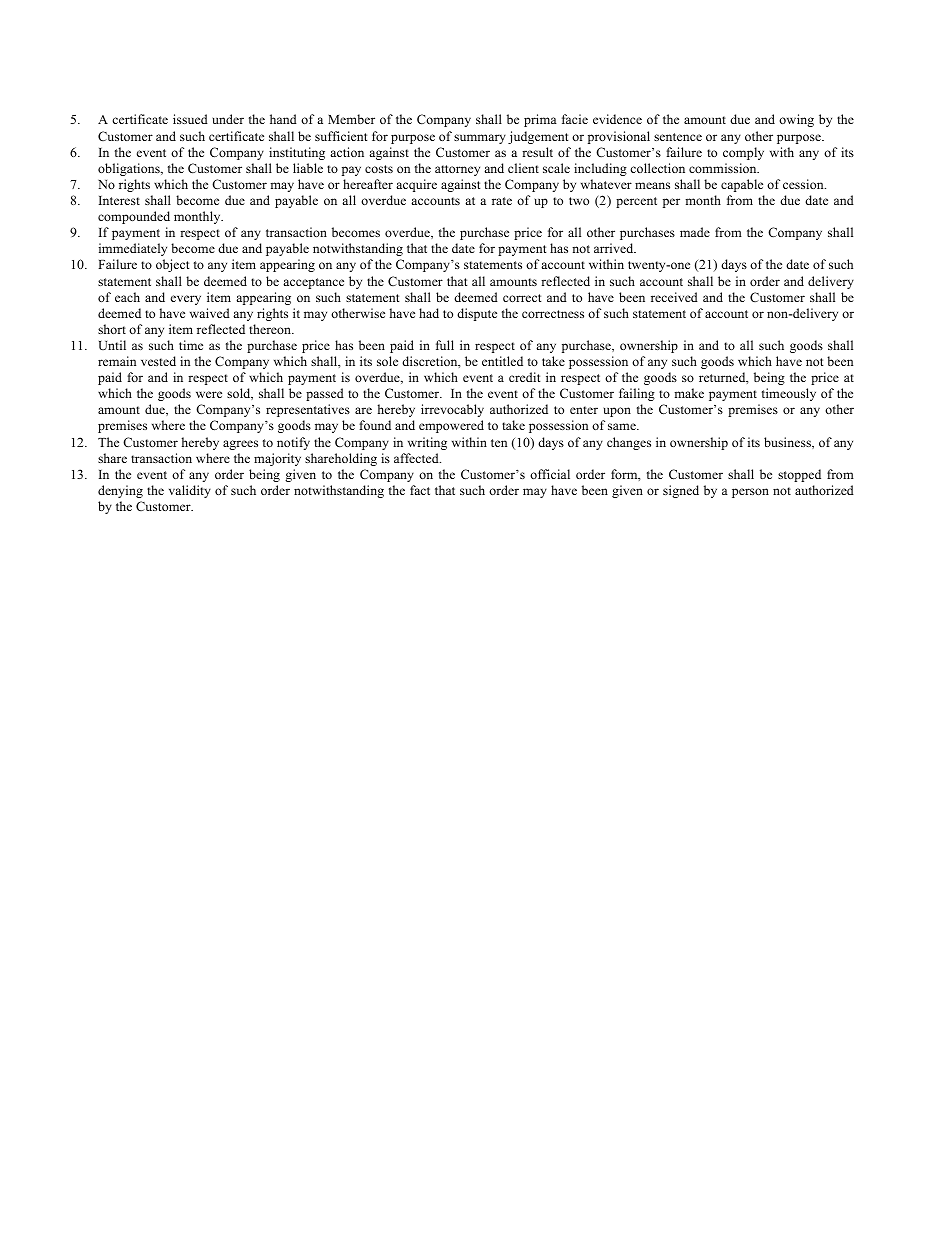 The width and height of the document is (952, 1233). I want to click on summary, so click(480, 139).
